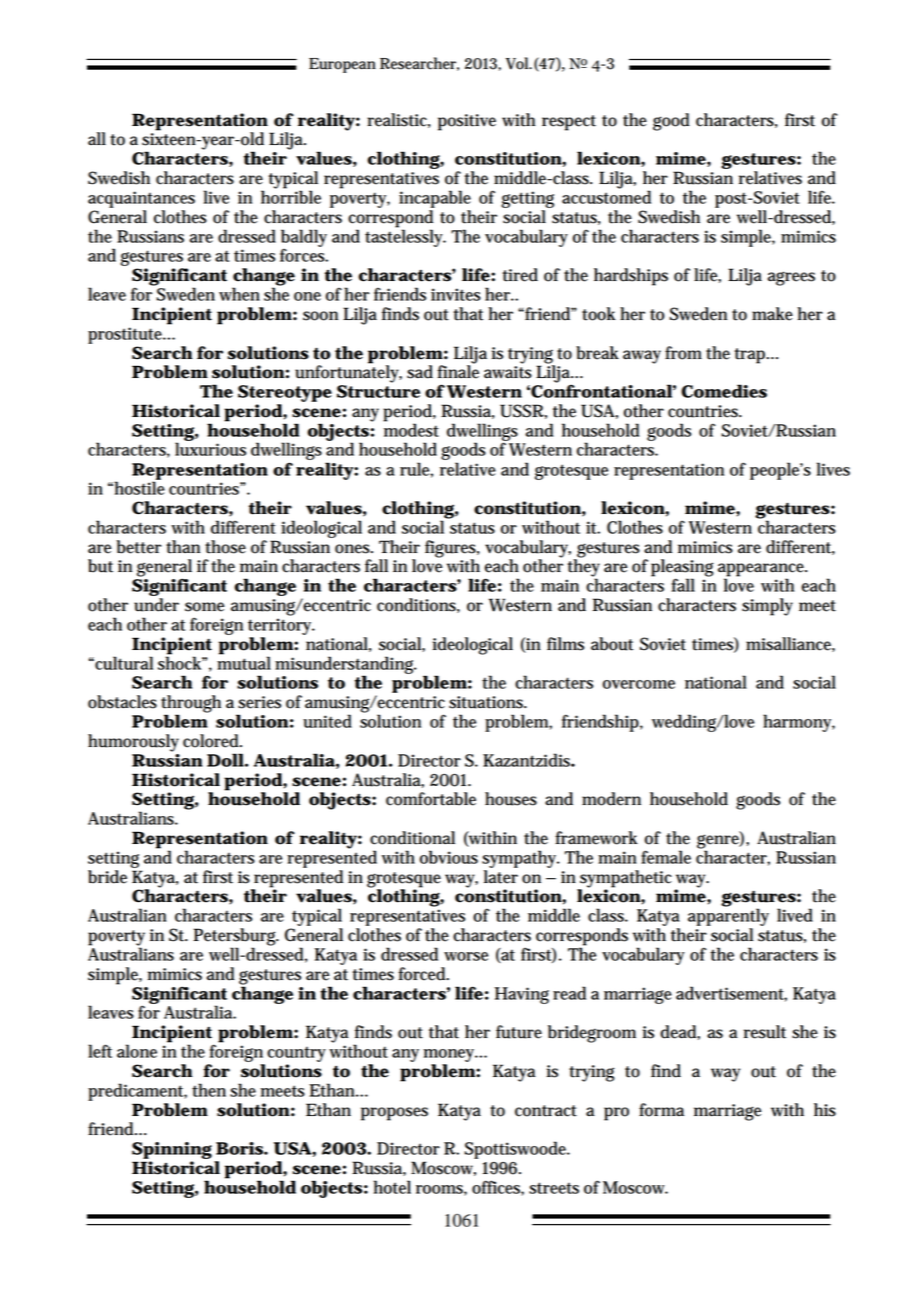 The image size is (924, 1308). What do you see at coordinates (172, 1150) in the page?
I see `Spinning` at bounding box center [172, 1150].
